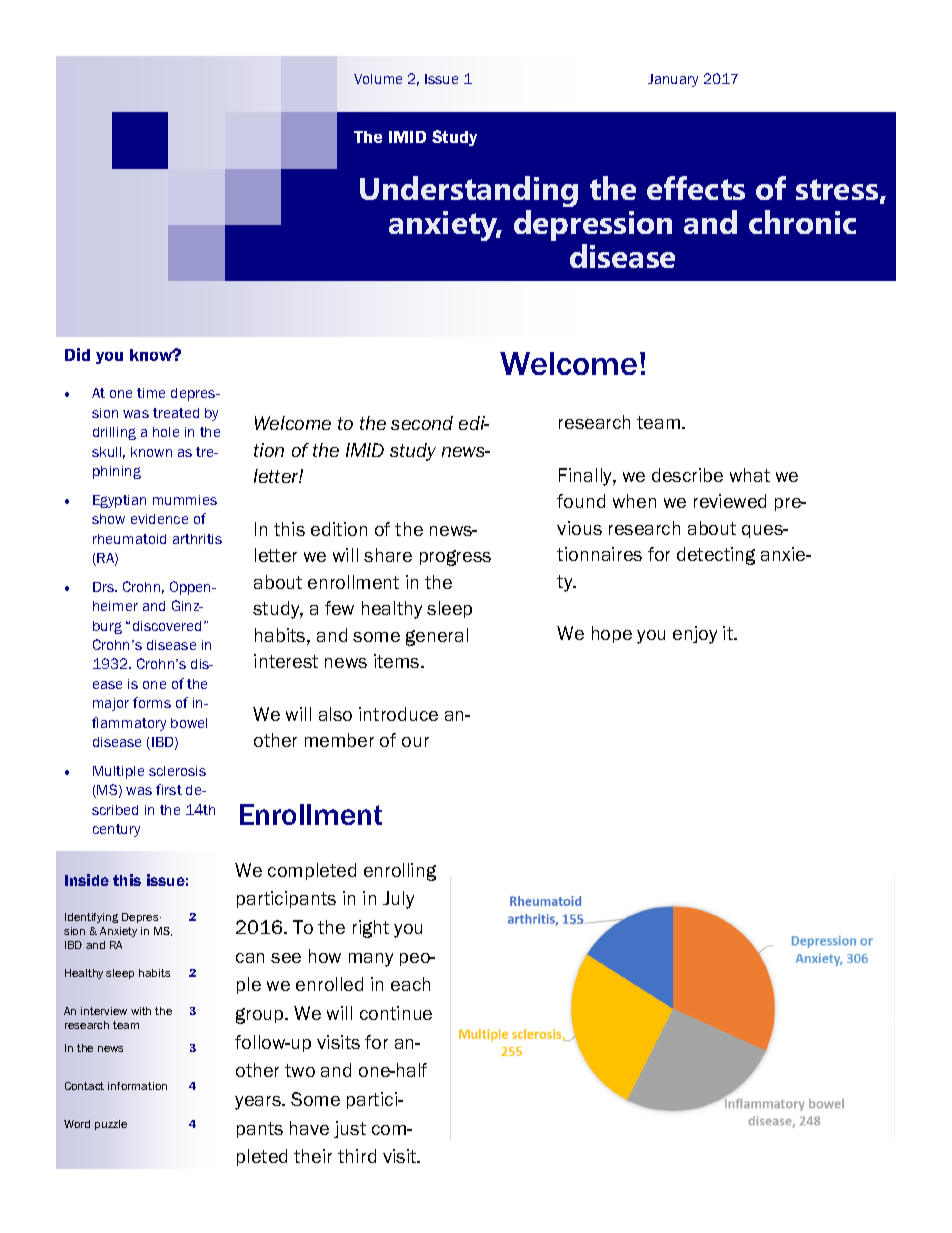 Image resolution: width=952 pixels, height=1233 pixels. Describe the element at coordinates (469, 193) in the document. I see `Understanding` at that location.
